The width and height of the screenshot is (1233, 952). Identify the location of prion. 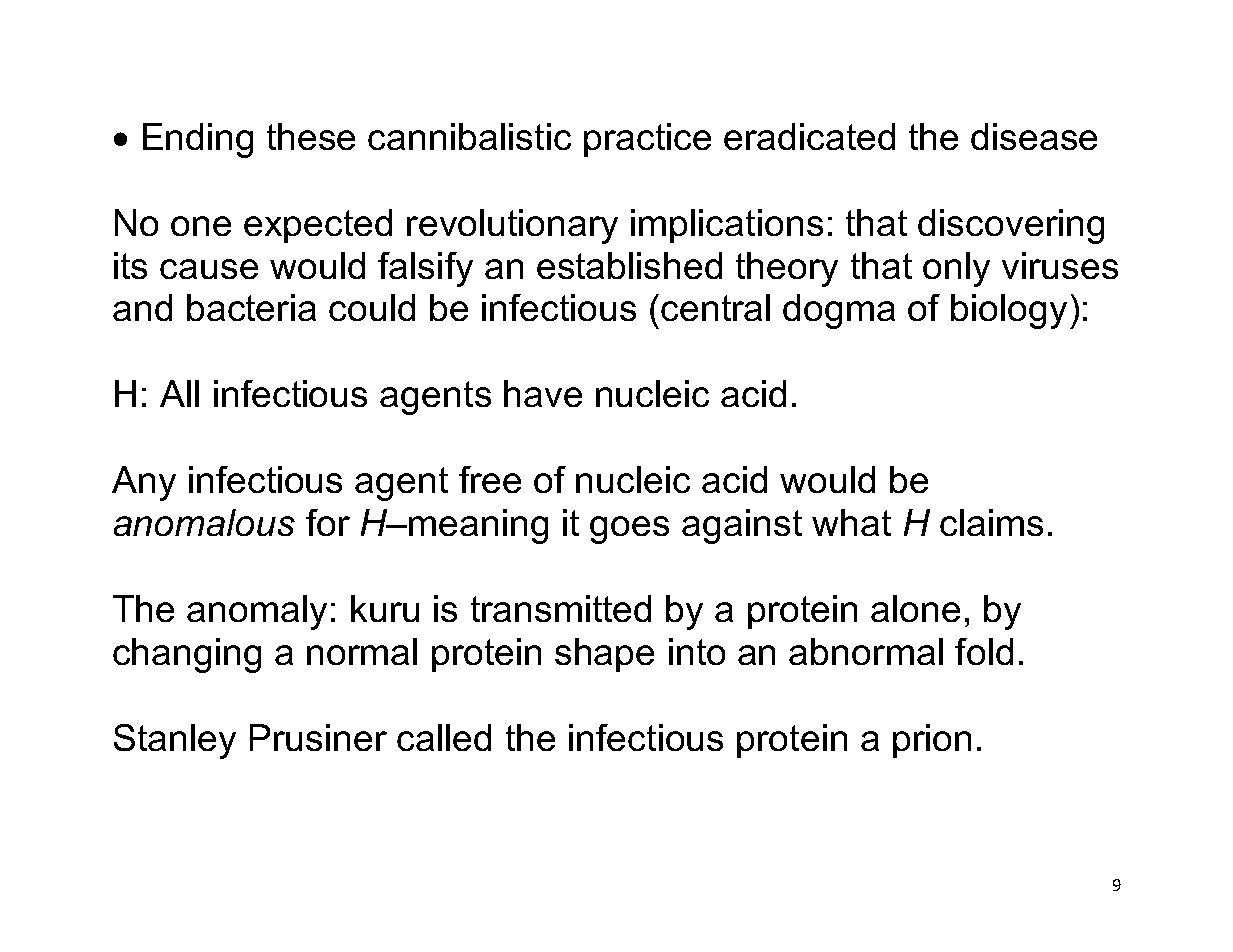
(932, 741).
